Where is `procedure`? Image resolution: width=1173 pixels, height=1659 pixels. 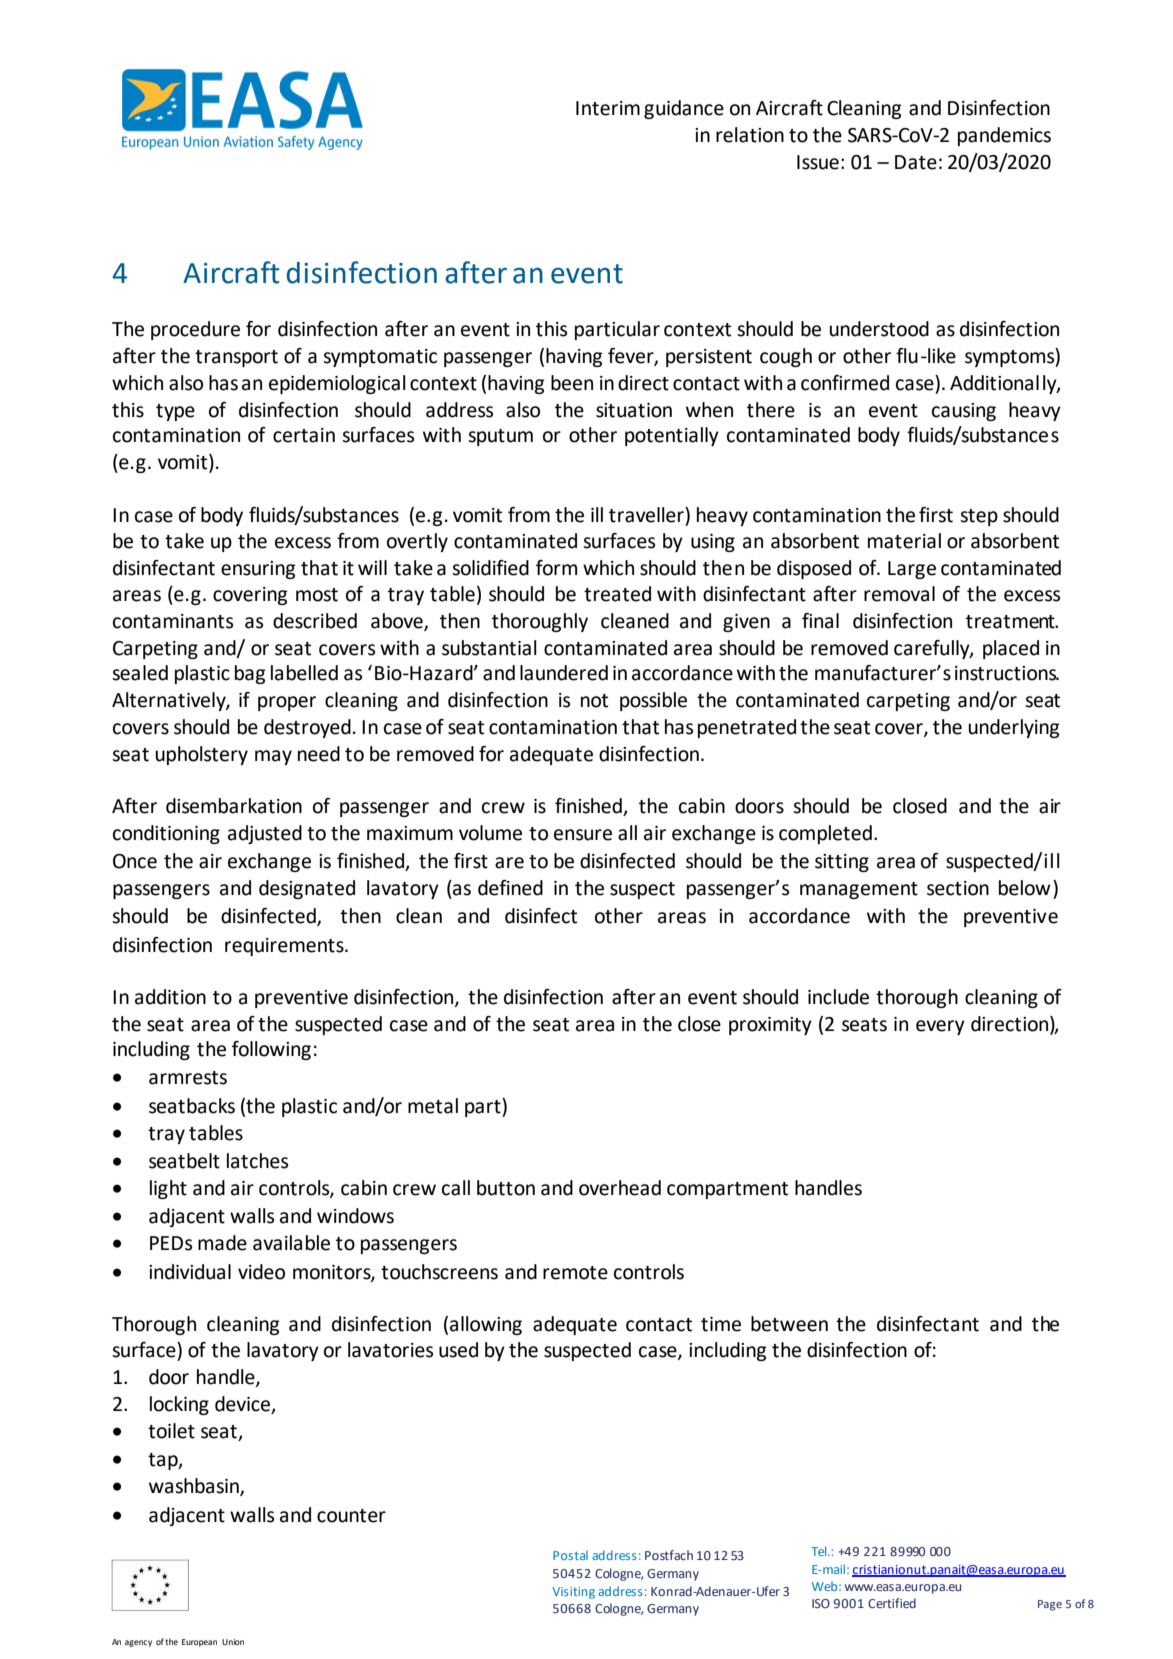 procedure is located at coordinates (195, 330).
